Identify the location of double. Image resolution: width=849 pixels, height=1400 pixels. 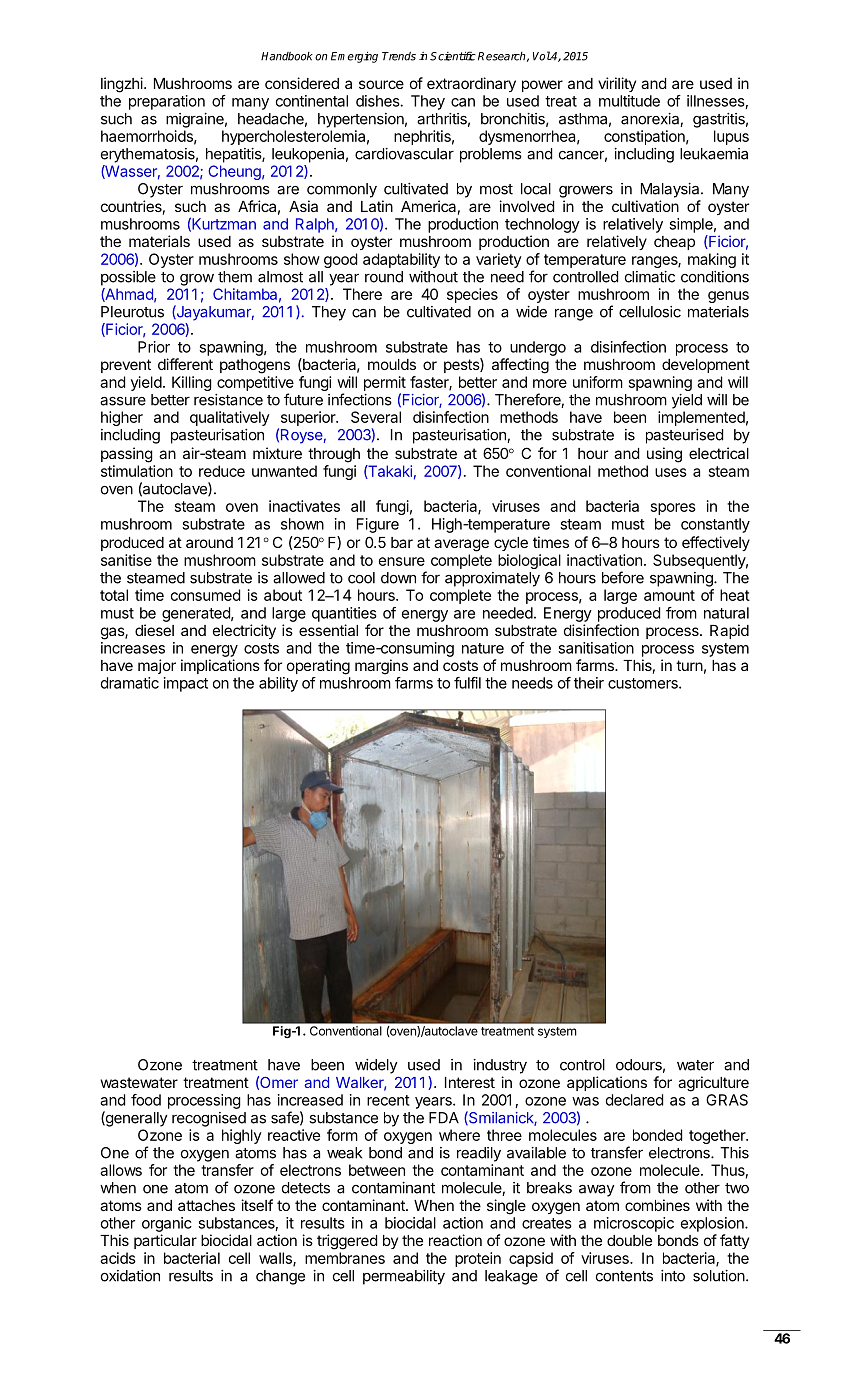
(629, 1240).
